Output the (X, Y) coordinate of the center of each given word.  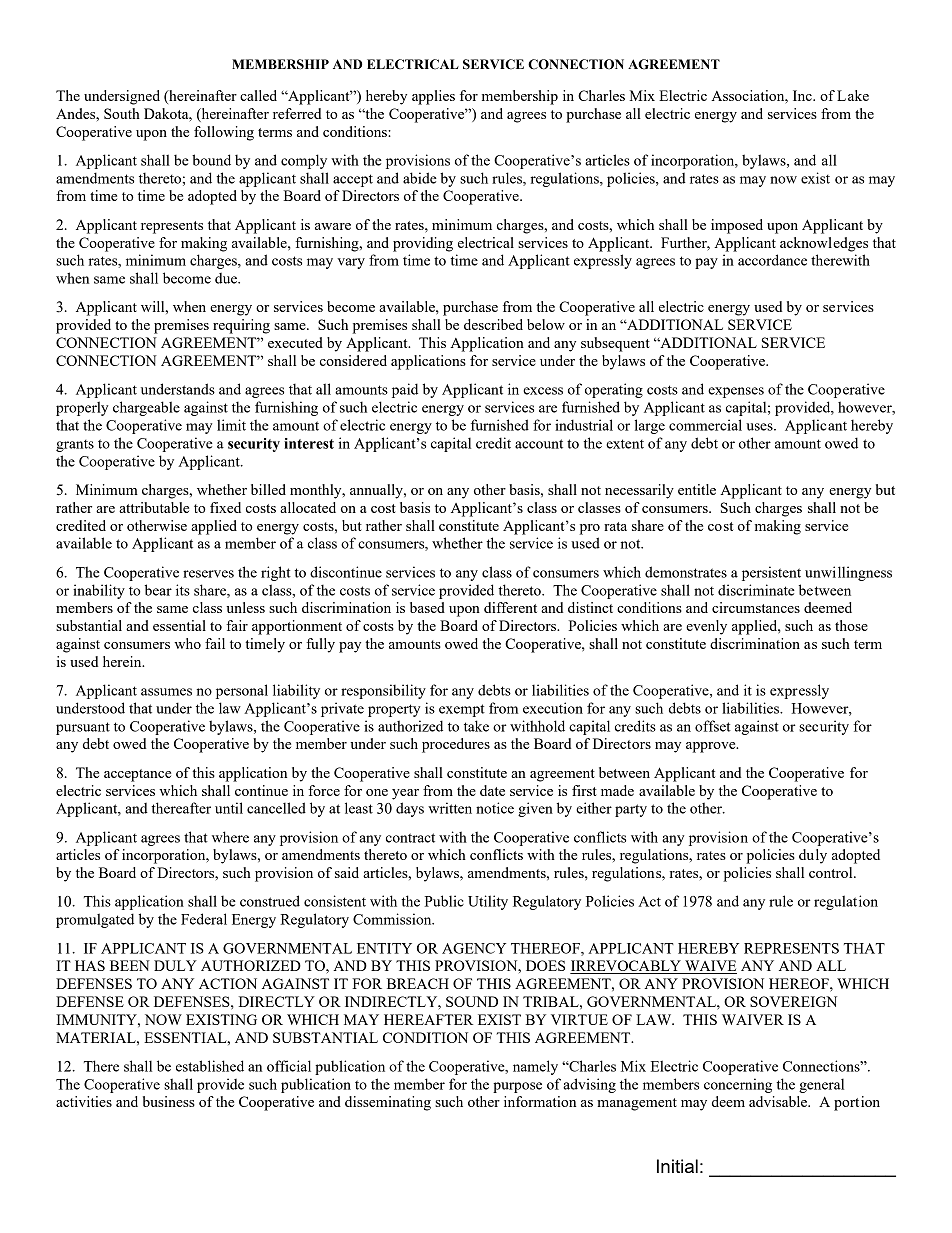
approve (712, 747)
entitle (697, 489)
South (122, 113)
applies (433, 97)
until (229, 808)
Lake (853, 95)
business (169, 1101)
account (539, 444)
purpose (517, 1087)
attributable (154, 507)
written (450, 808)
